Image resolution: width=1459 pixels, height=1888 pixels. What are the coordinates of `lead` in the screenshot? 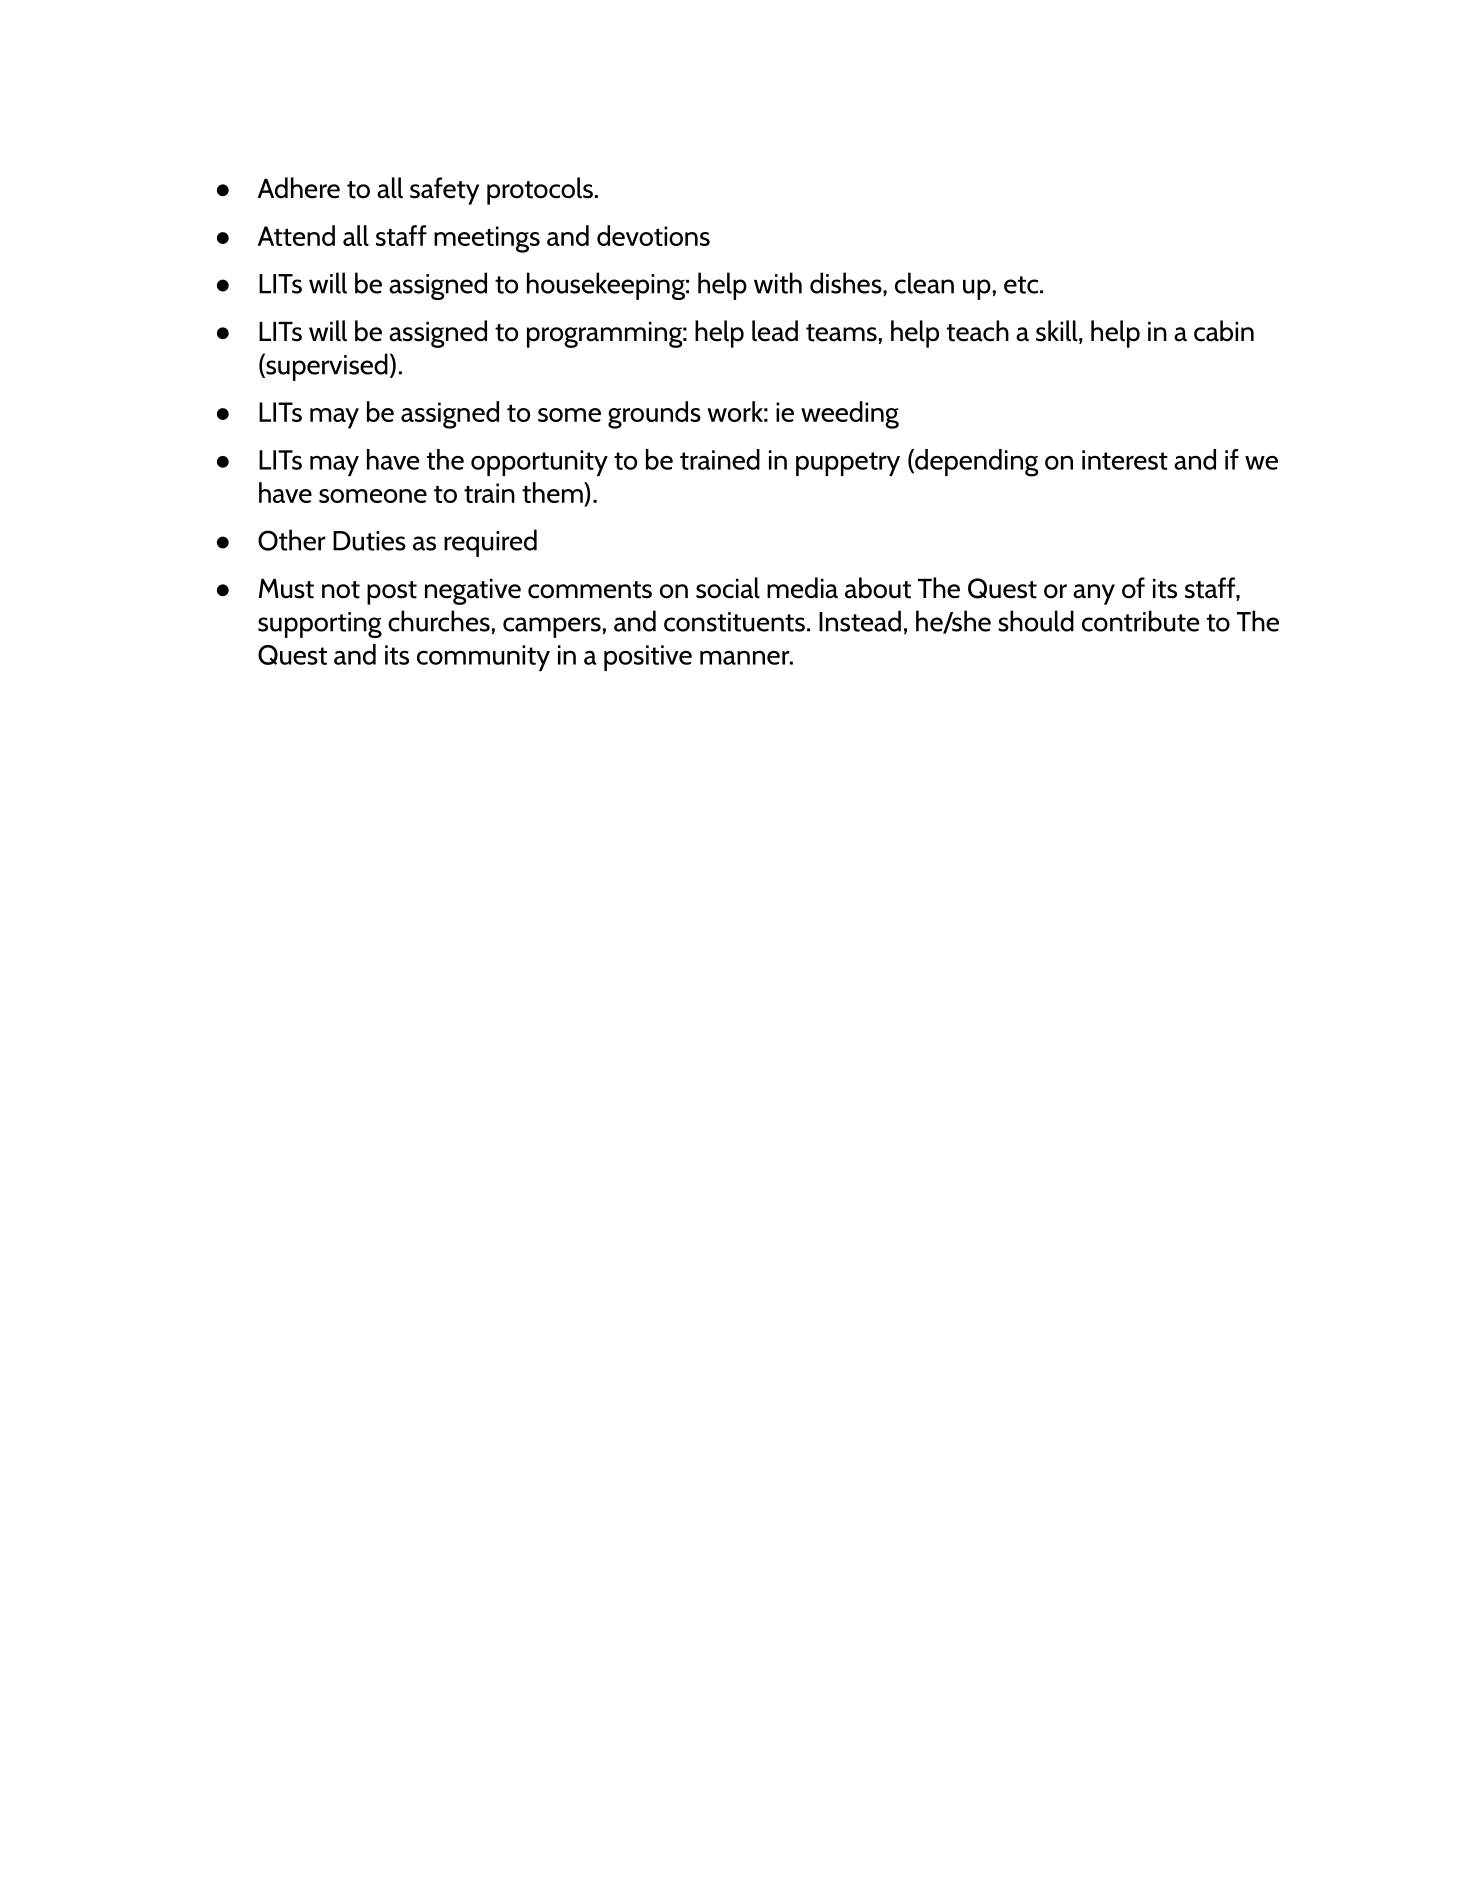 It's located at (775, 331).
